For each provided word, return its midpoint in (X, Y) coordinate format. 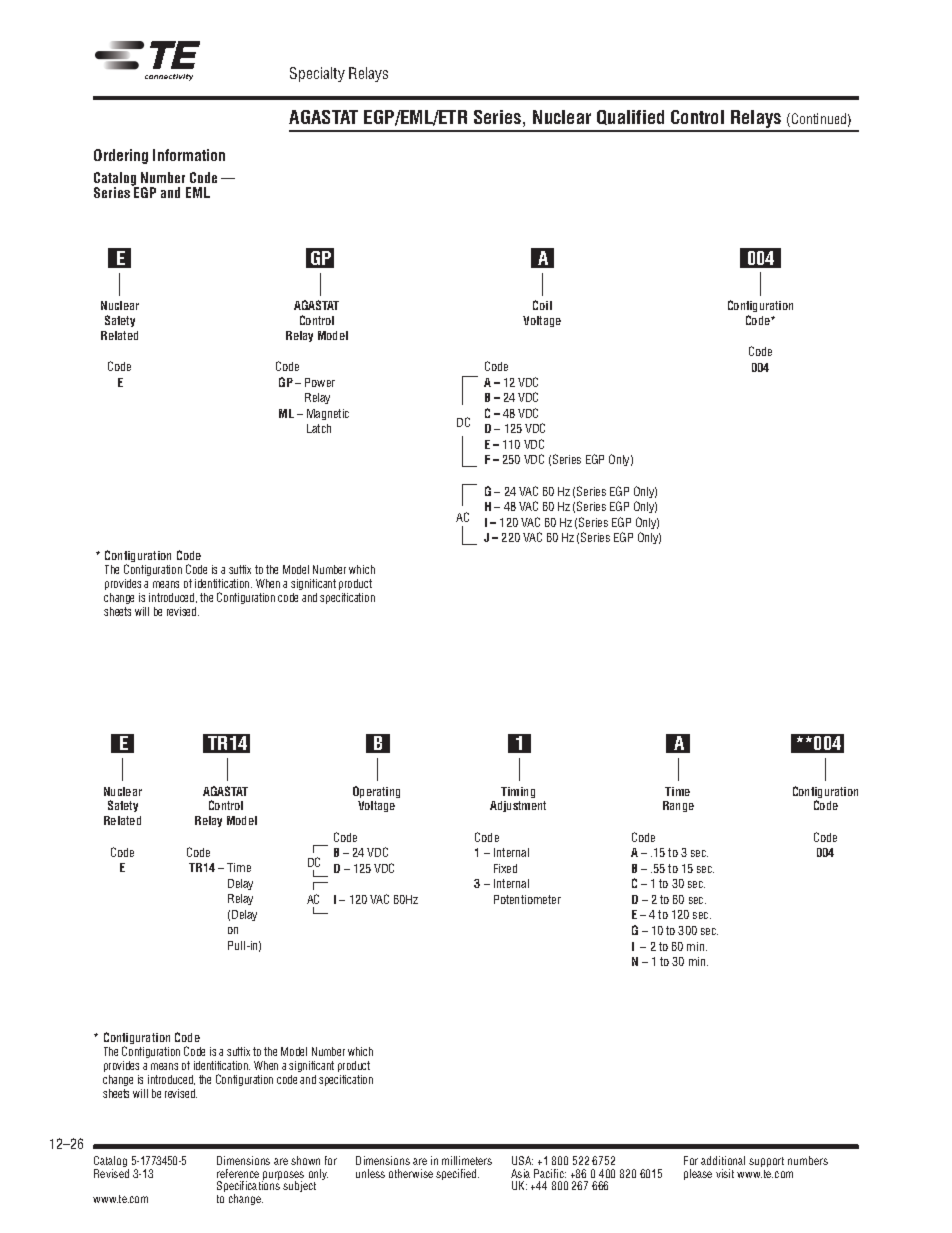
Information (189, 155)
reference (238, 1173)
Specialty (317, 74)
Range (678, 806)
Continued (817, 118)
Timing (518, 792)
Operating (376, 792)
